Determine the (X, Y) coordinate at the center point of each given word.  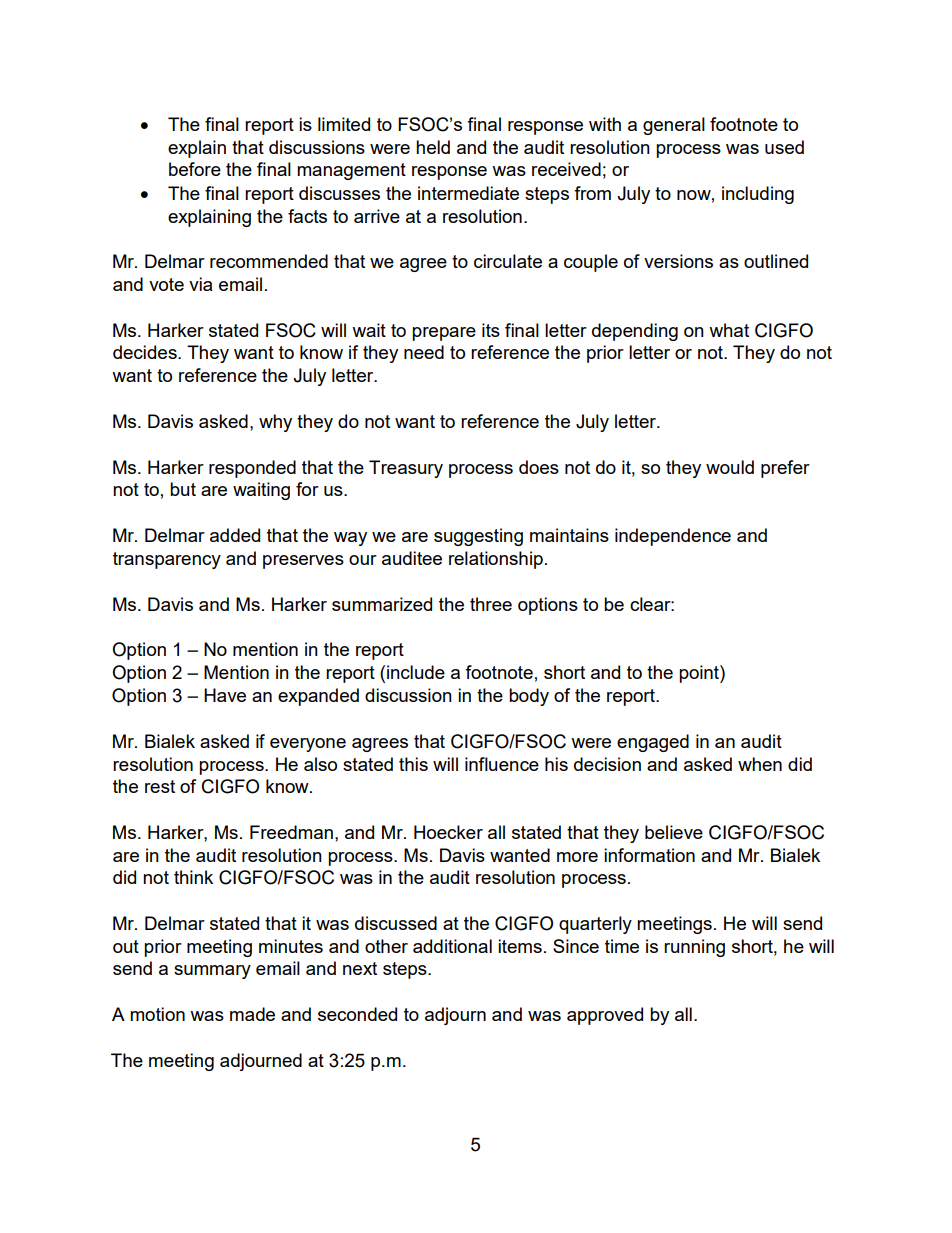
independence (673, 537)
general (674, 126)
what (729, 330)
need (424, 352)
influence (502, 764)
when (760, 764)
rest (160, 786)
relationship (496, 560)
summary (212, 972)
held (433, 147)
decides (146, 352)
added (235, 535)
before (195, 169)
